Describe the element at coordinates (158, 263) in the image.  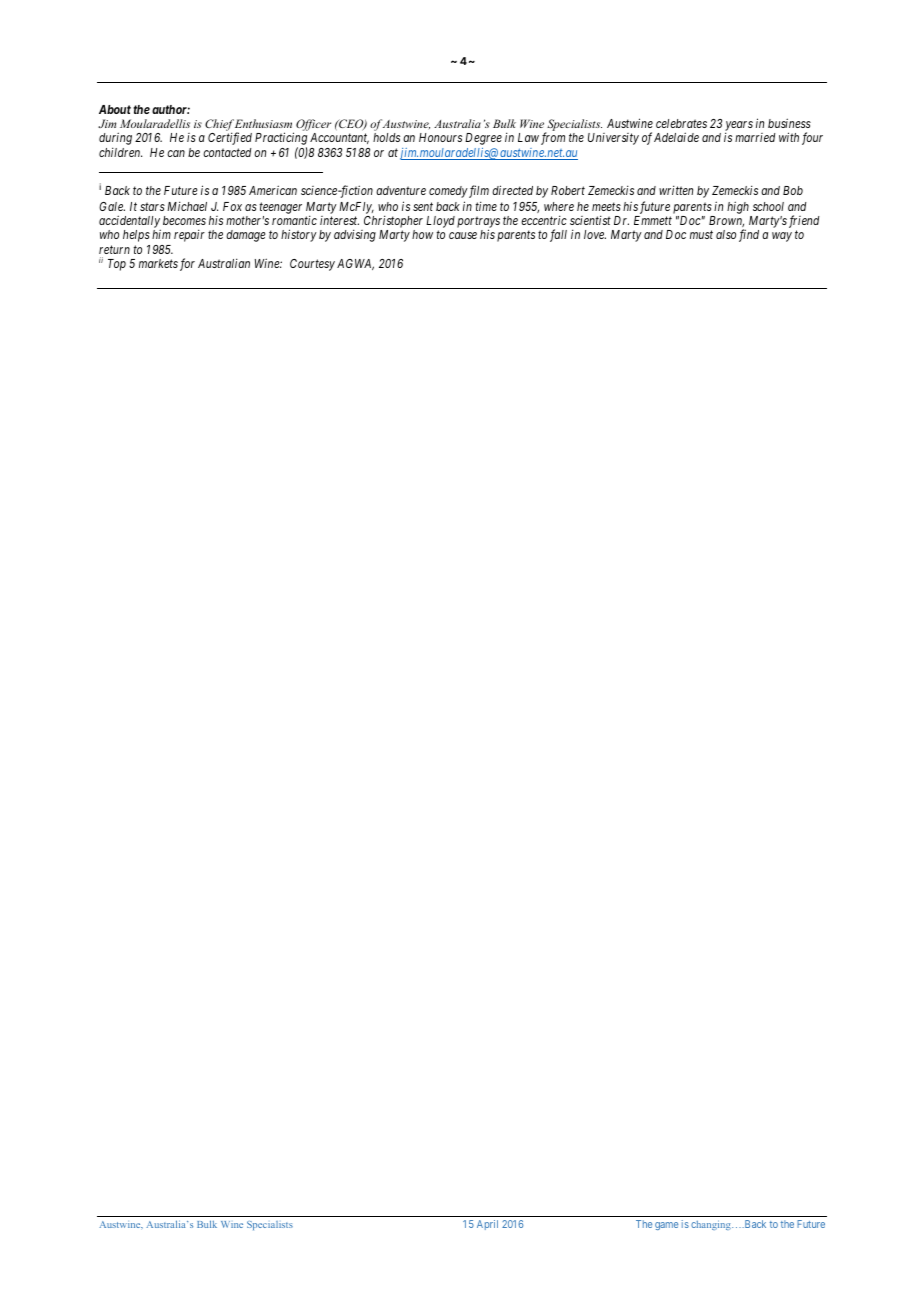
I see `markets` at that location.
